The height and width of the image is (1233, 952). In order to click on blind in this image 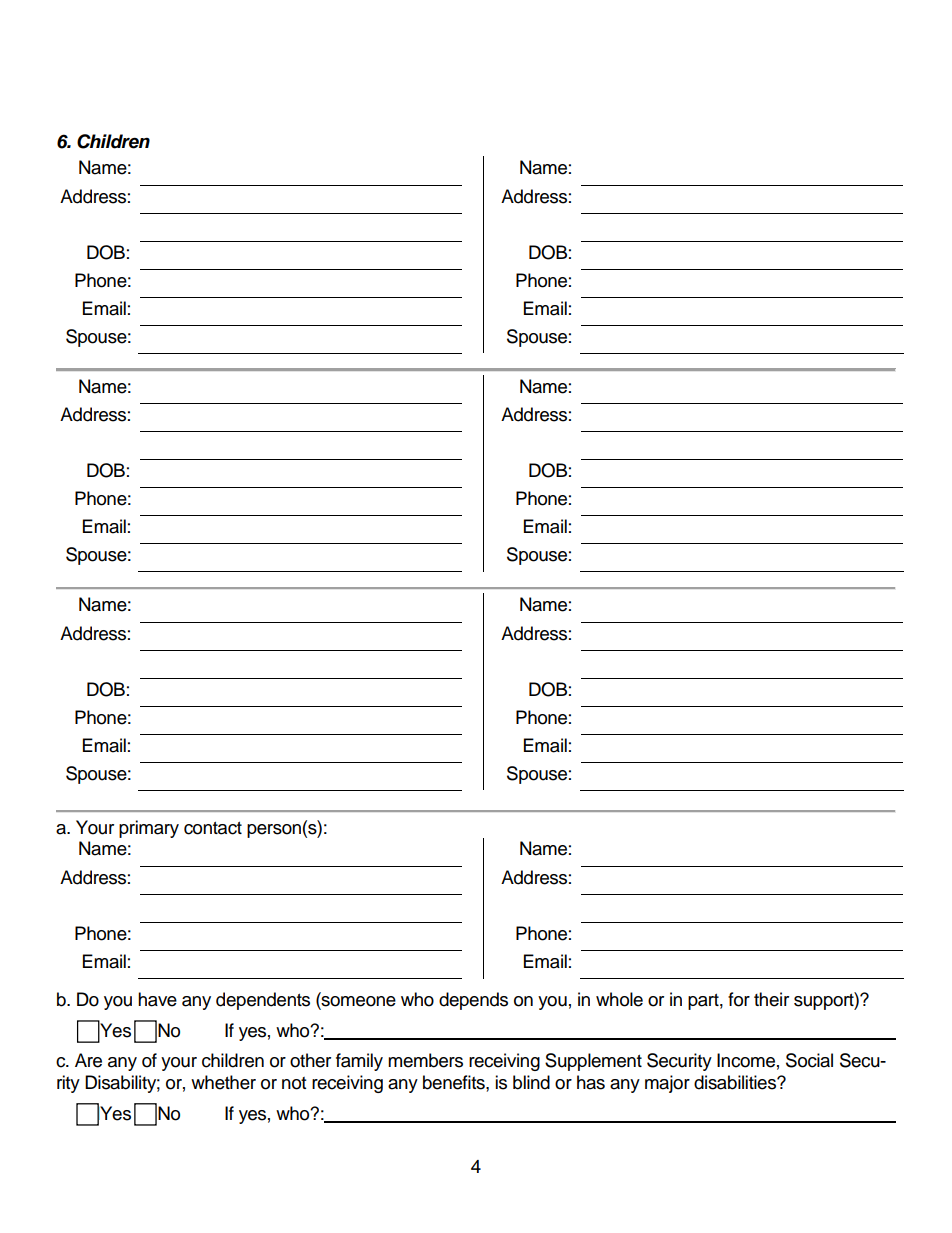, I will do `click(531, 1082)`.
